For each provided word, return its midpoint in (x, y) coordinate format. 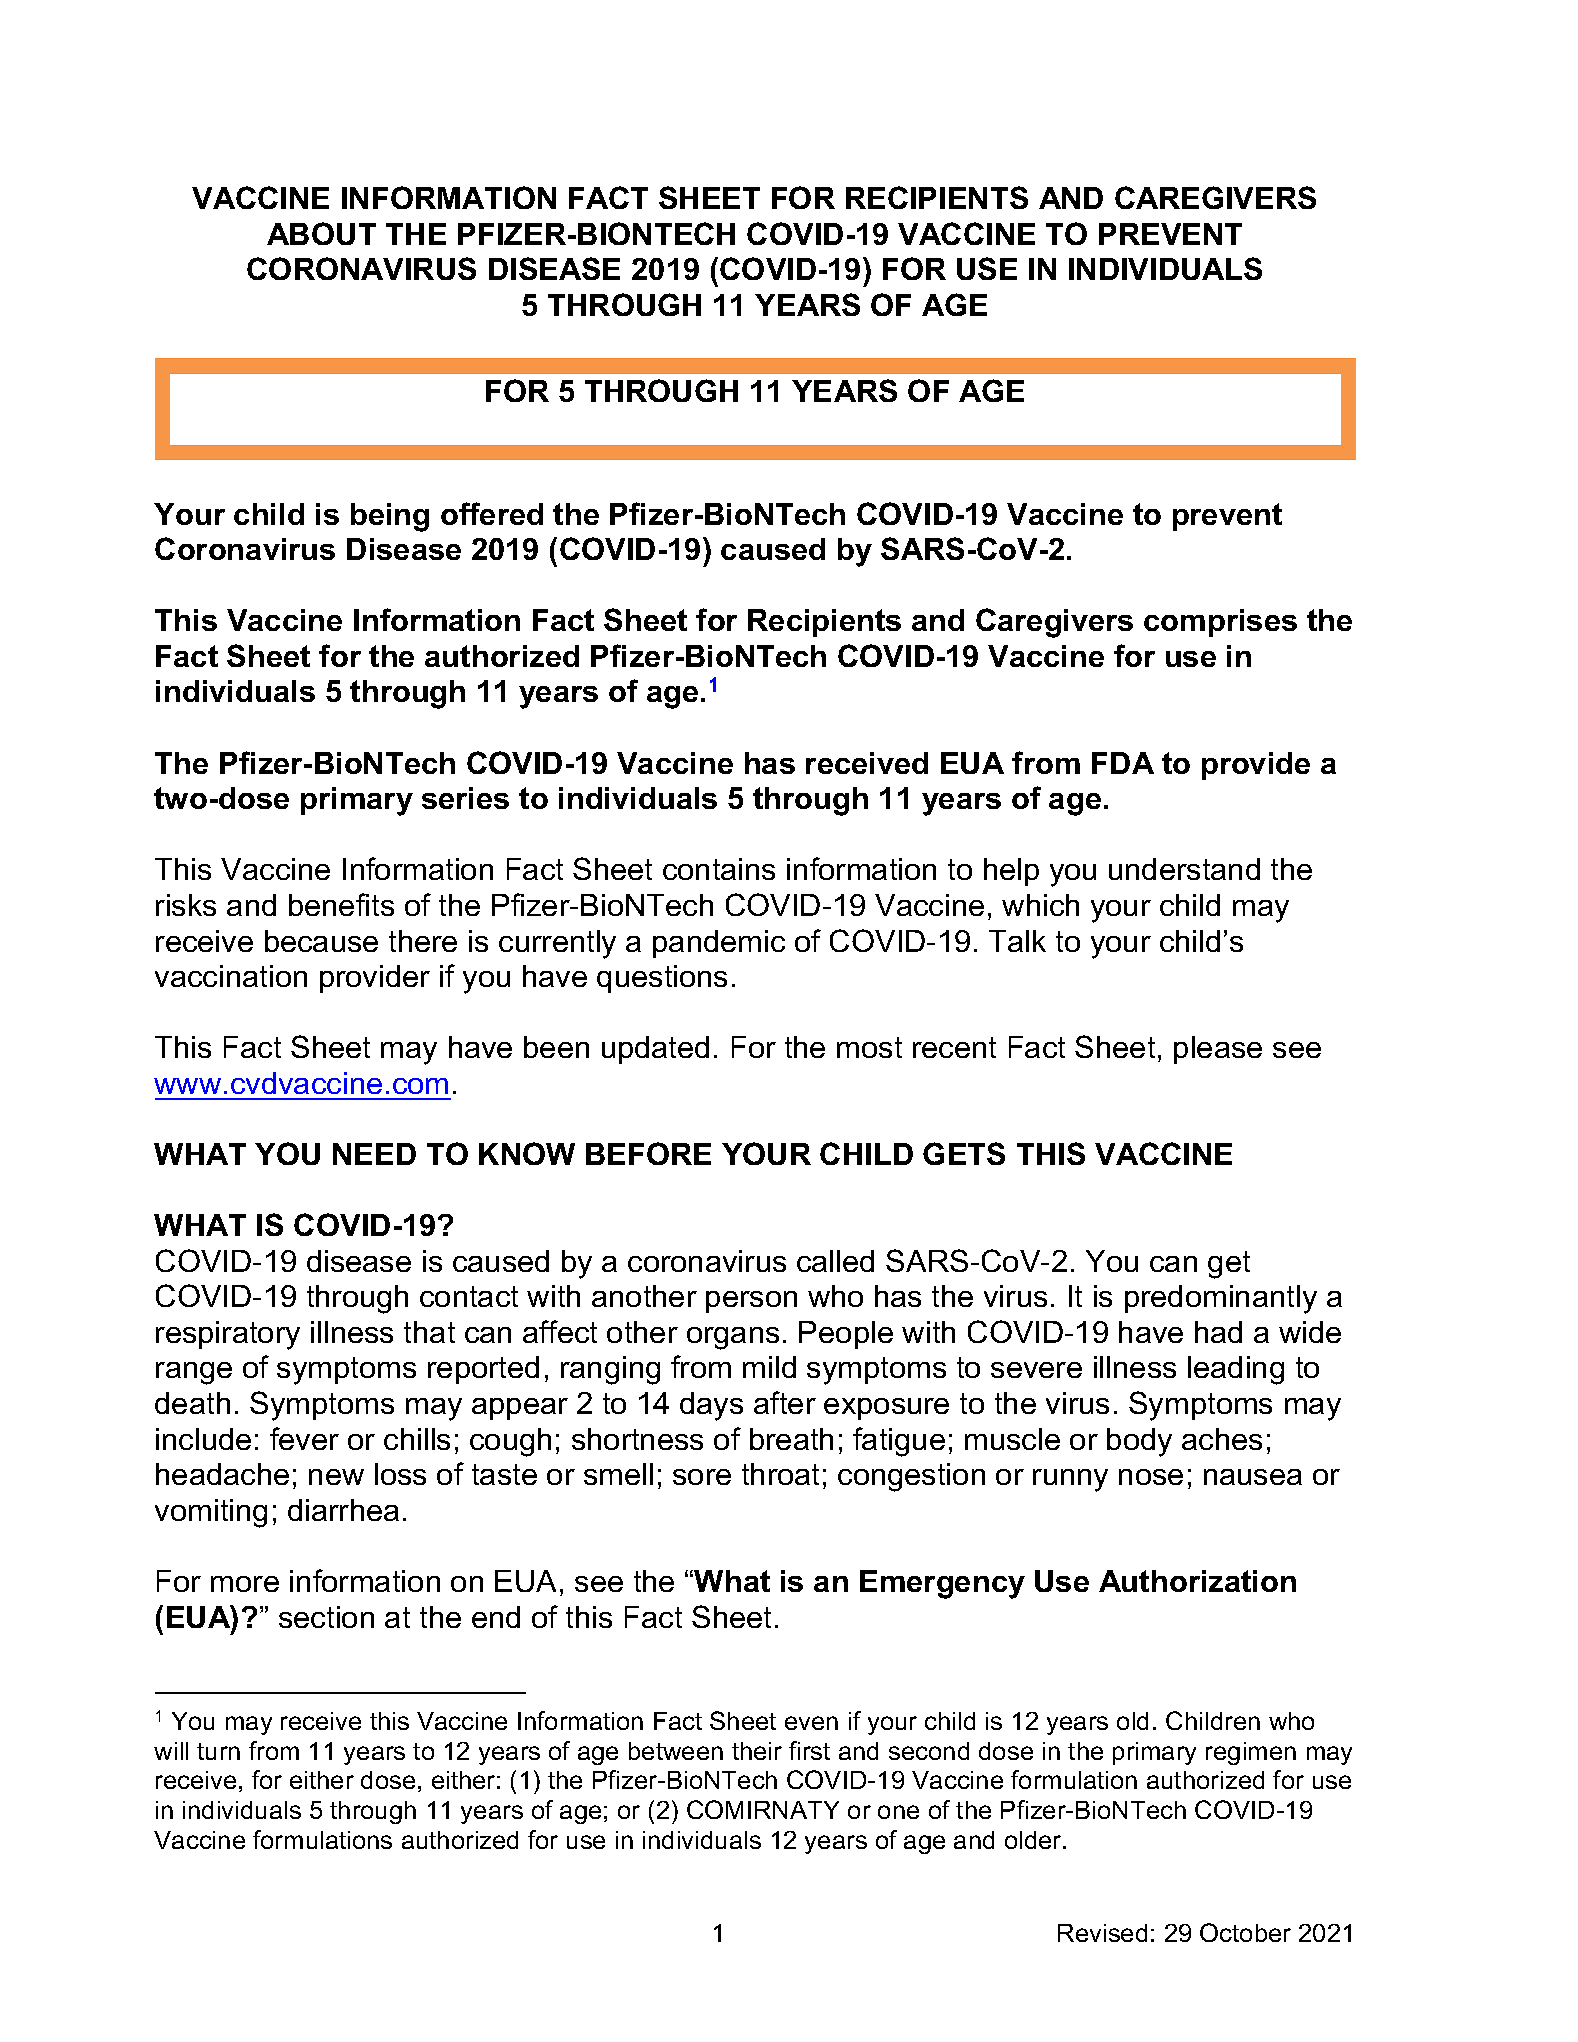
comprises (1220, 623)
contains (719, 869)
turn (218, 1751)
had (1218, 1332)
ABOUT (321, 233)
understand (1184, 869)
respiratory (228, 1335)
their (757, 1751)
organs (733, 1338)
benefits (341, 904)
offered (492, 513)
